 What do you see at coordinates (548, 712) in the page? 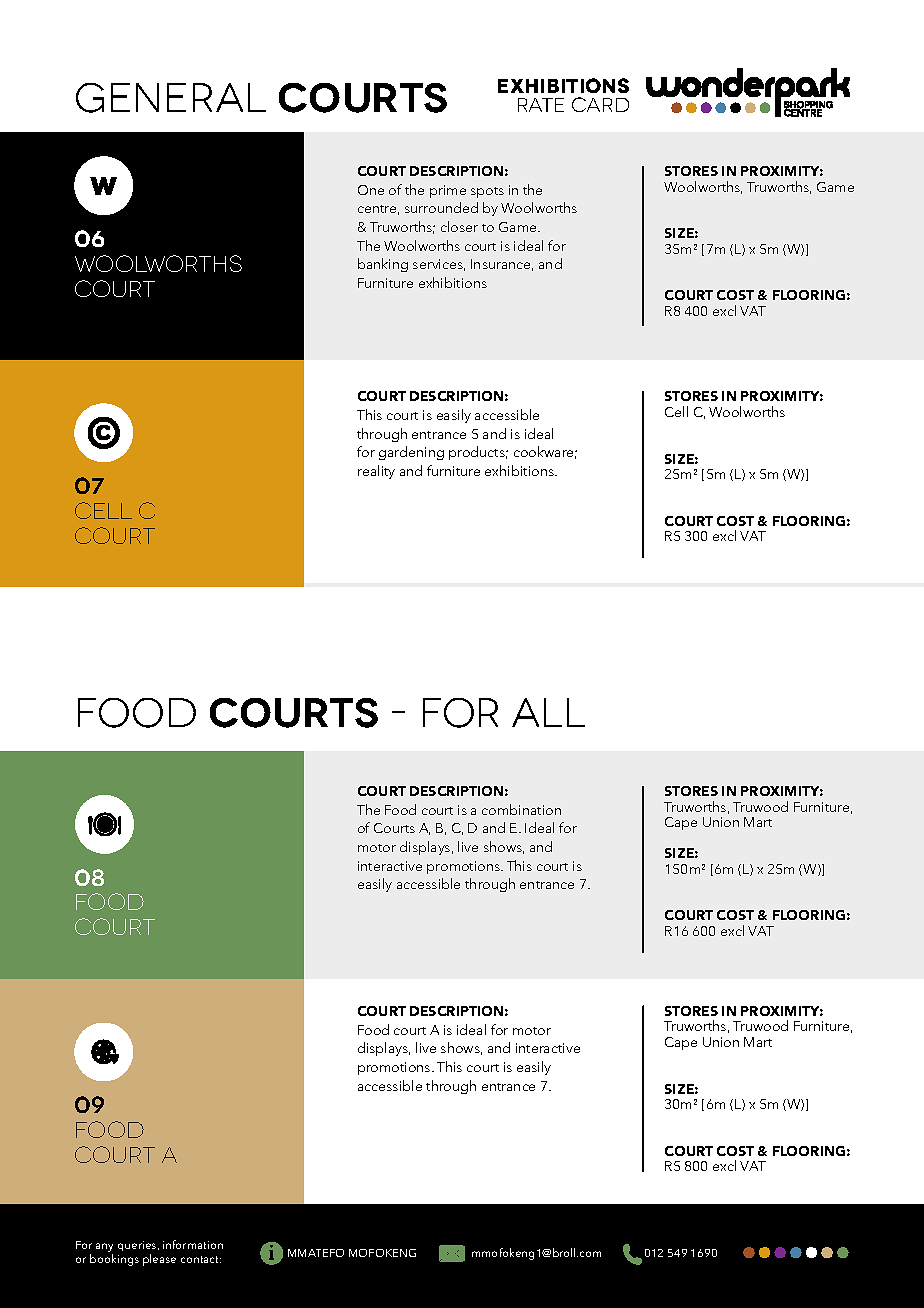
I see `ALL` at bounding box center [548, 712].
